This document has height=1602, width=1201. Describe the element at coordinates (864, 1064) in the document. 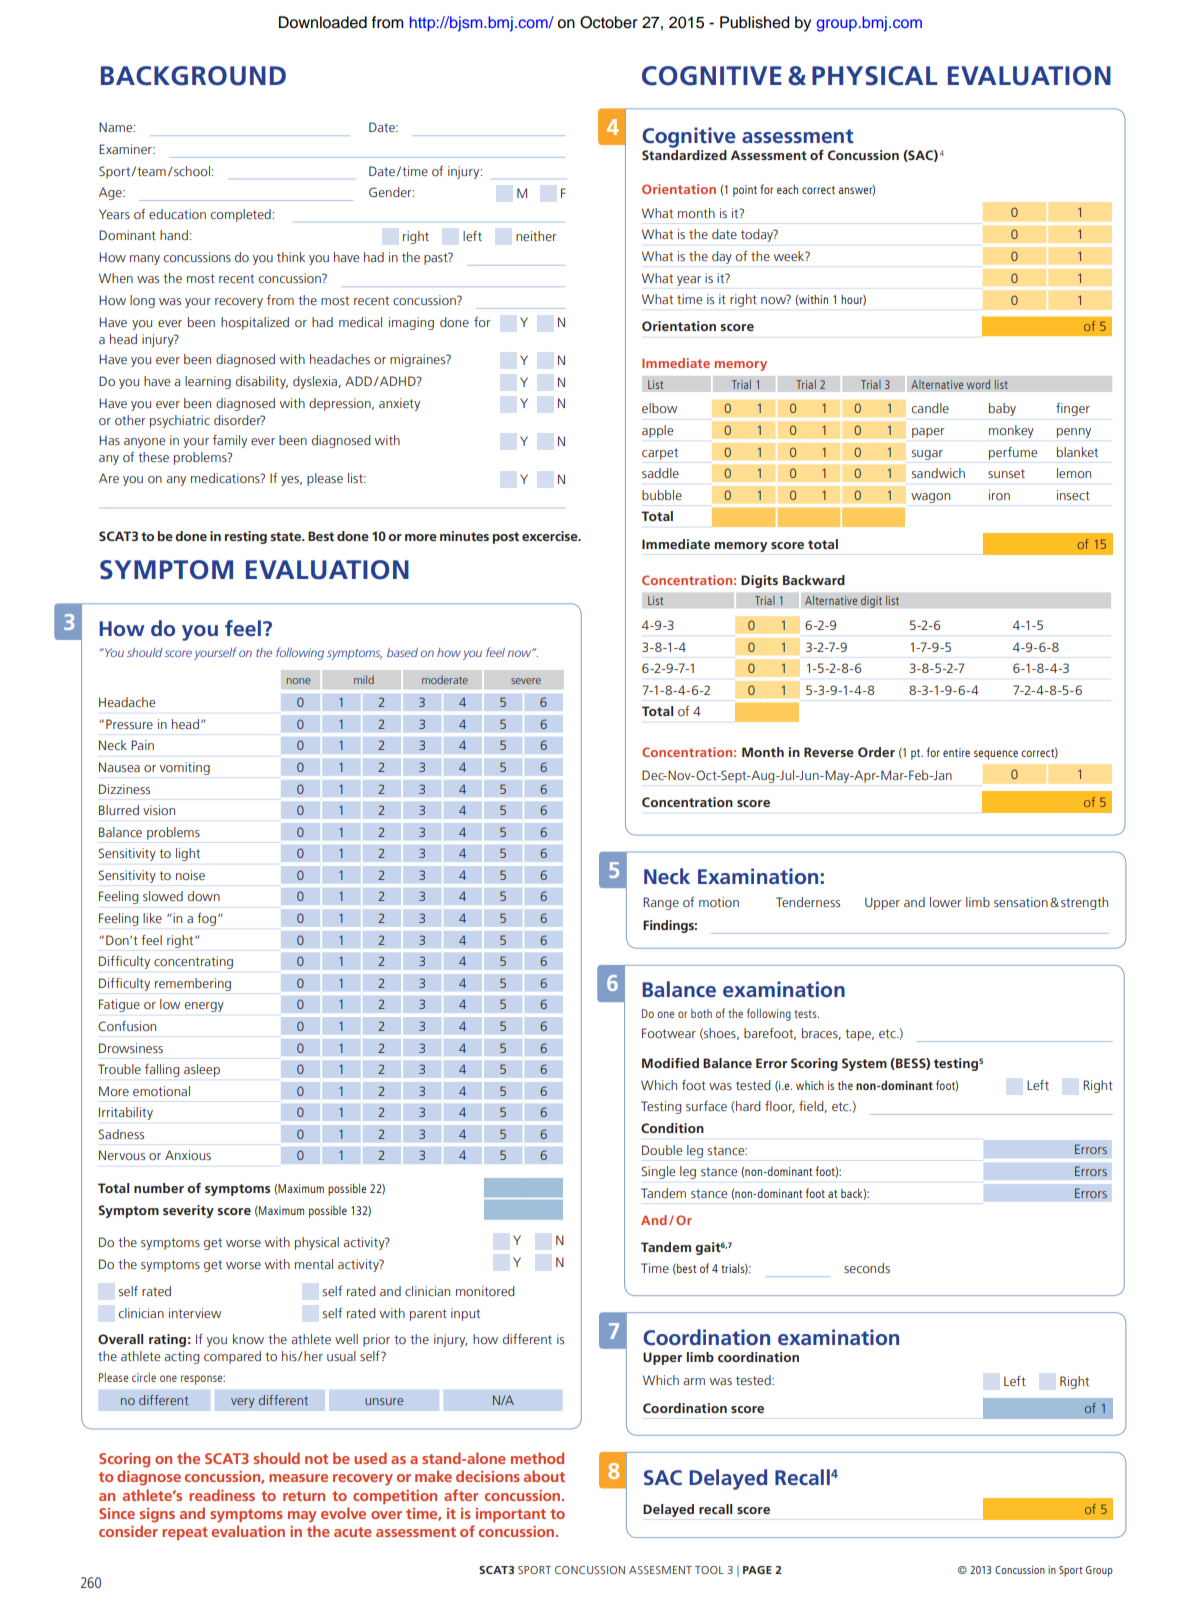

I see `System` at that location.
